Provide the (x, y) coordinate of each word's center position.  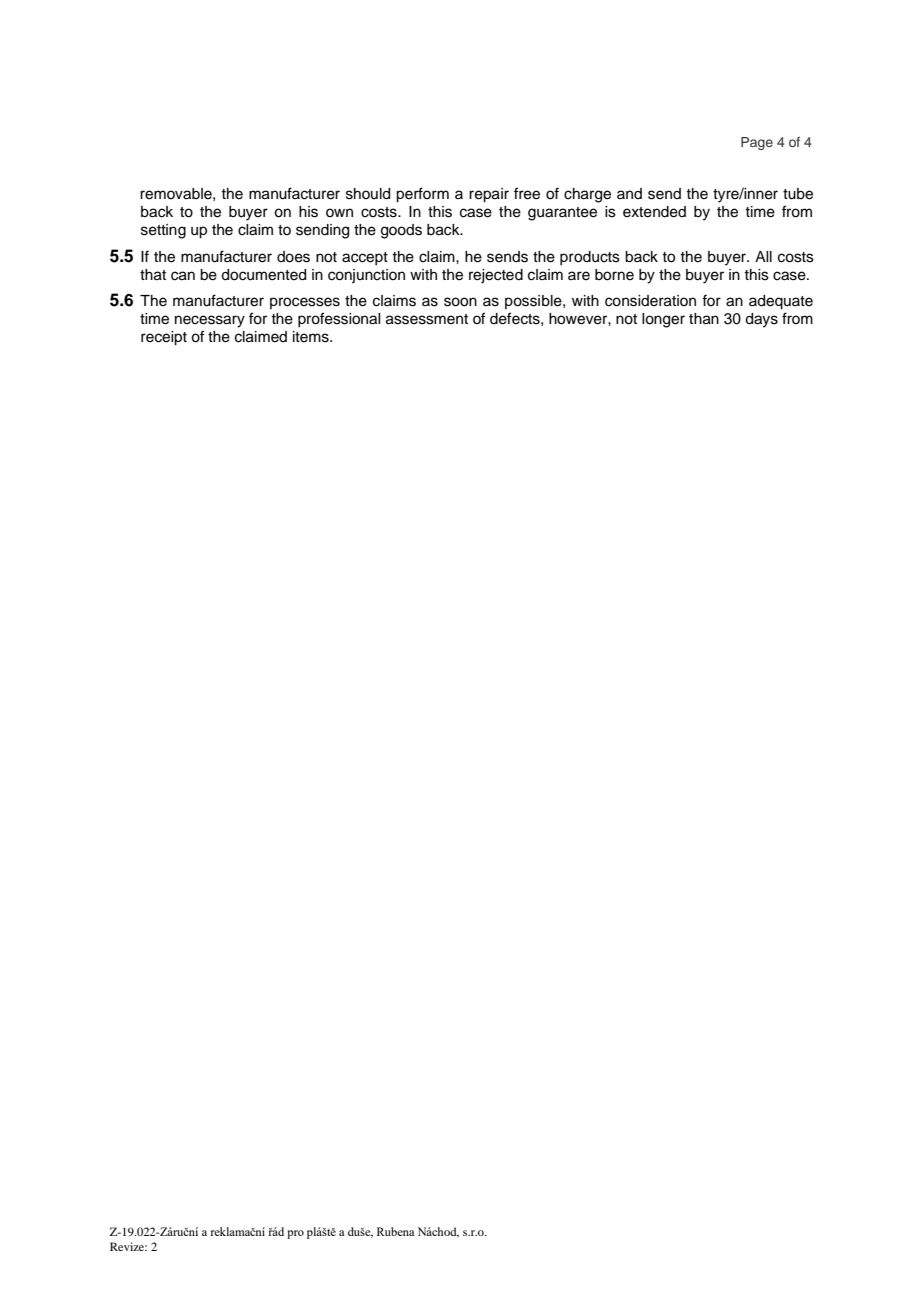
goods (401, 231)
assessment (427, 319)
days (761, 320)
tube (798, 194)
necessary (210, 321)
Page (757, 143)
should (368, 194)
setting (163, 231)
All (763, 256)
